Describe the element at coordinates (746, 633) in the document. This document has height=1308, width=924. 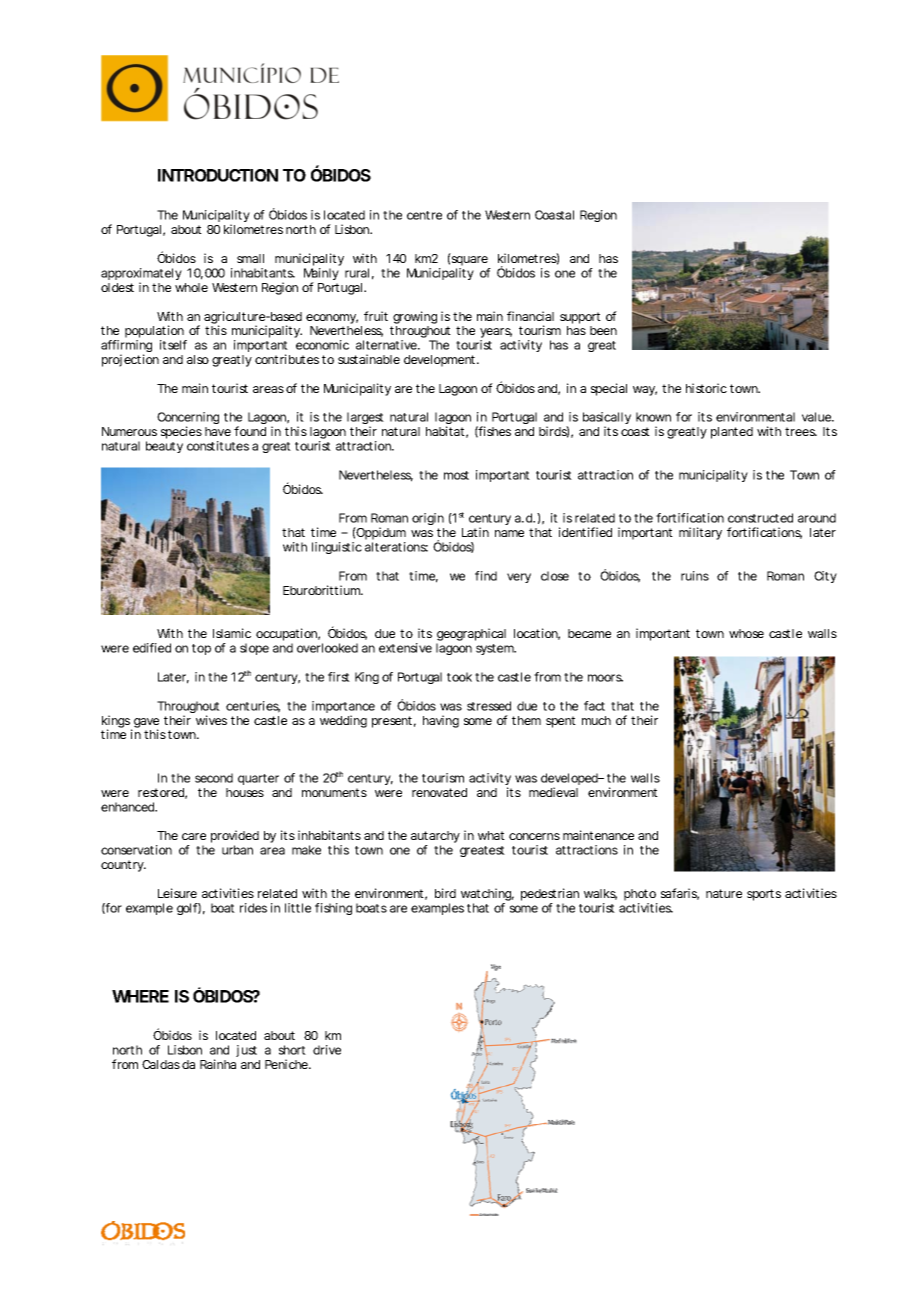
I see `whose` at that location.
